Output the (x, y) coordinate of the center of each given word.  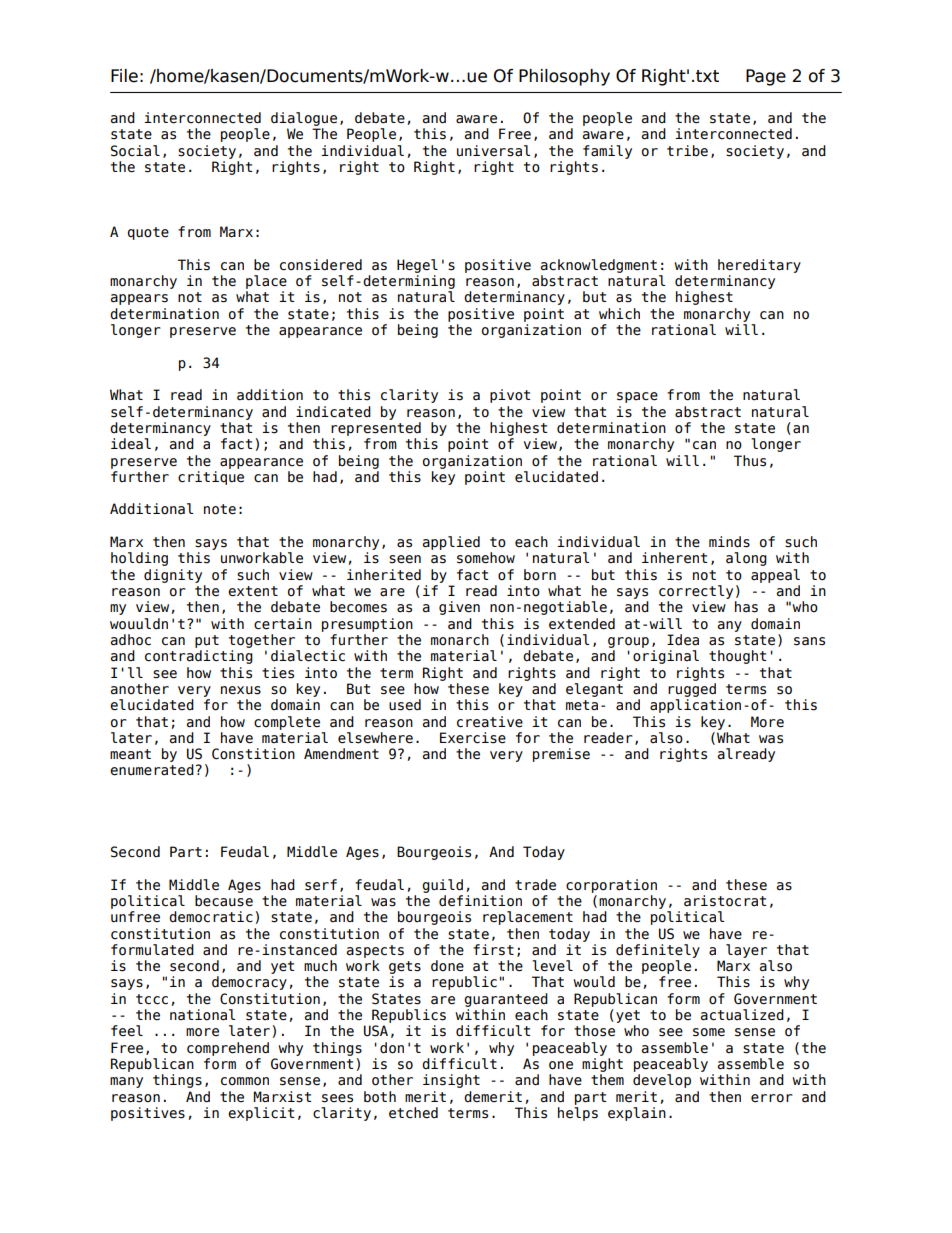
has (746, 607)
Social (135, 151)
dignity (173, 576)
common (245, 1081)
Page (766, 77)
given (459, 608)
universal (493, 151)
